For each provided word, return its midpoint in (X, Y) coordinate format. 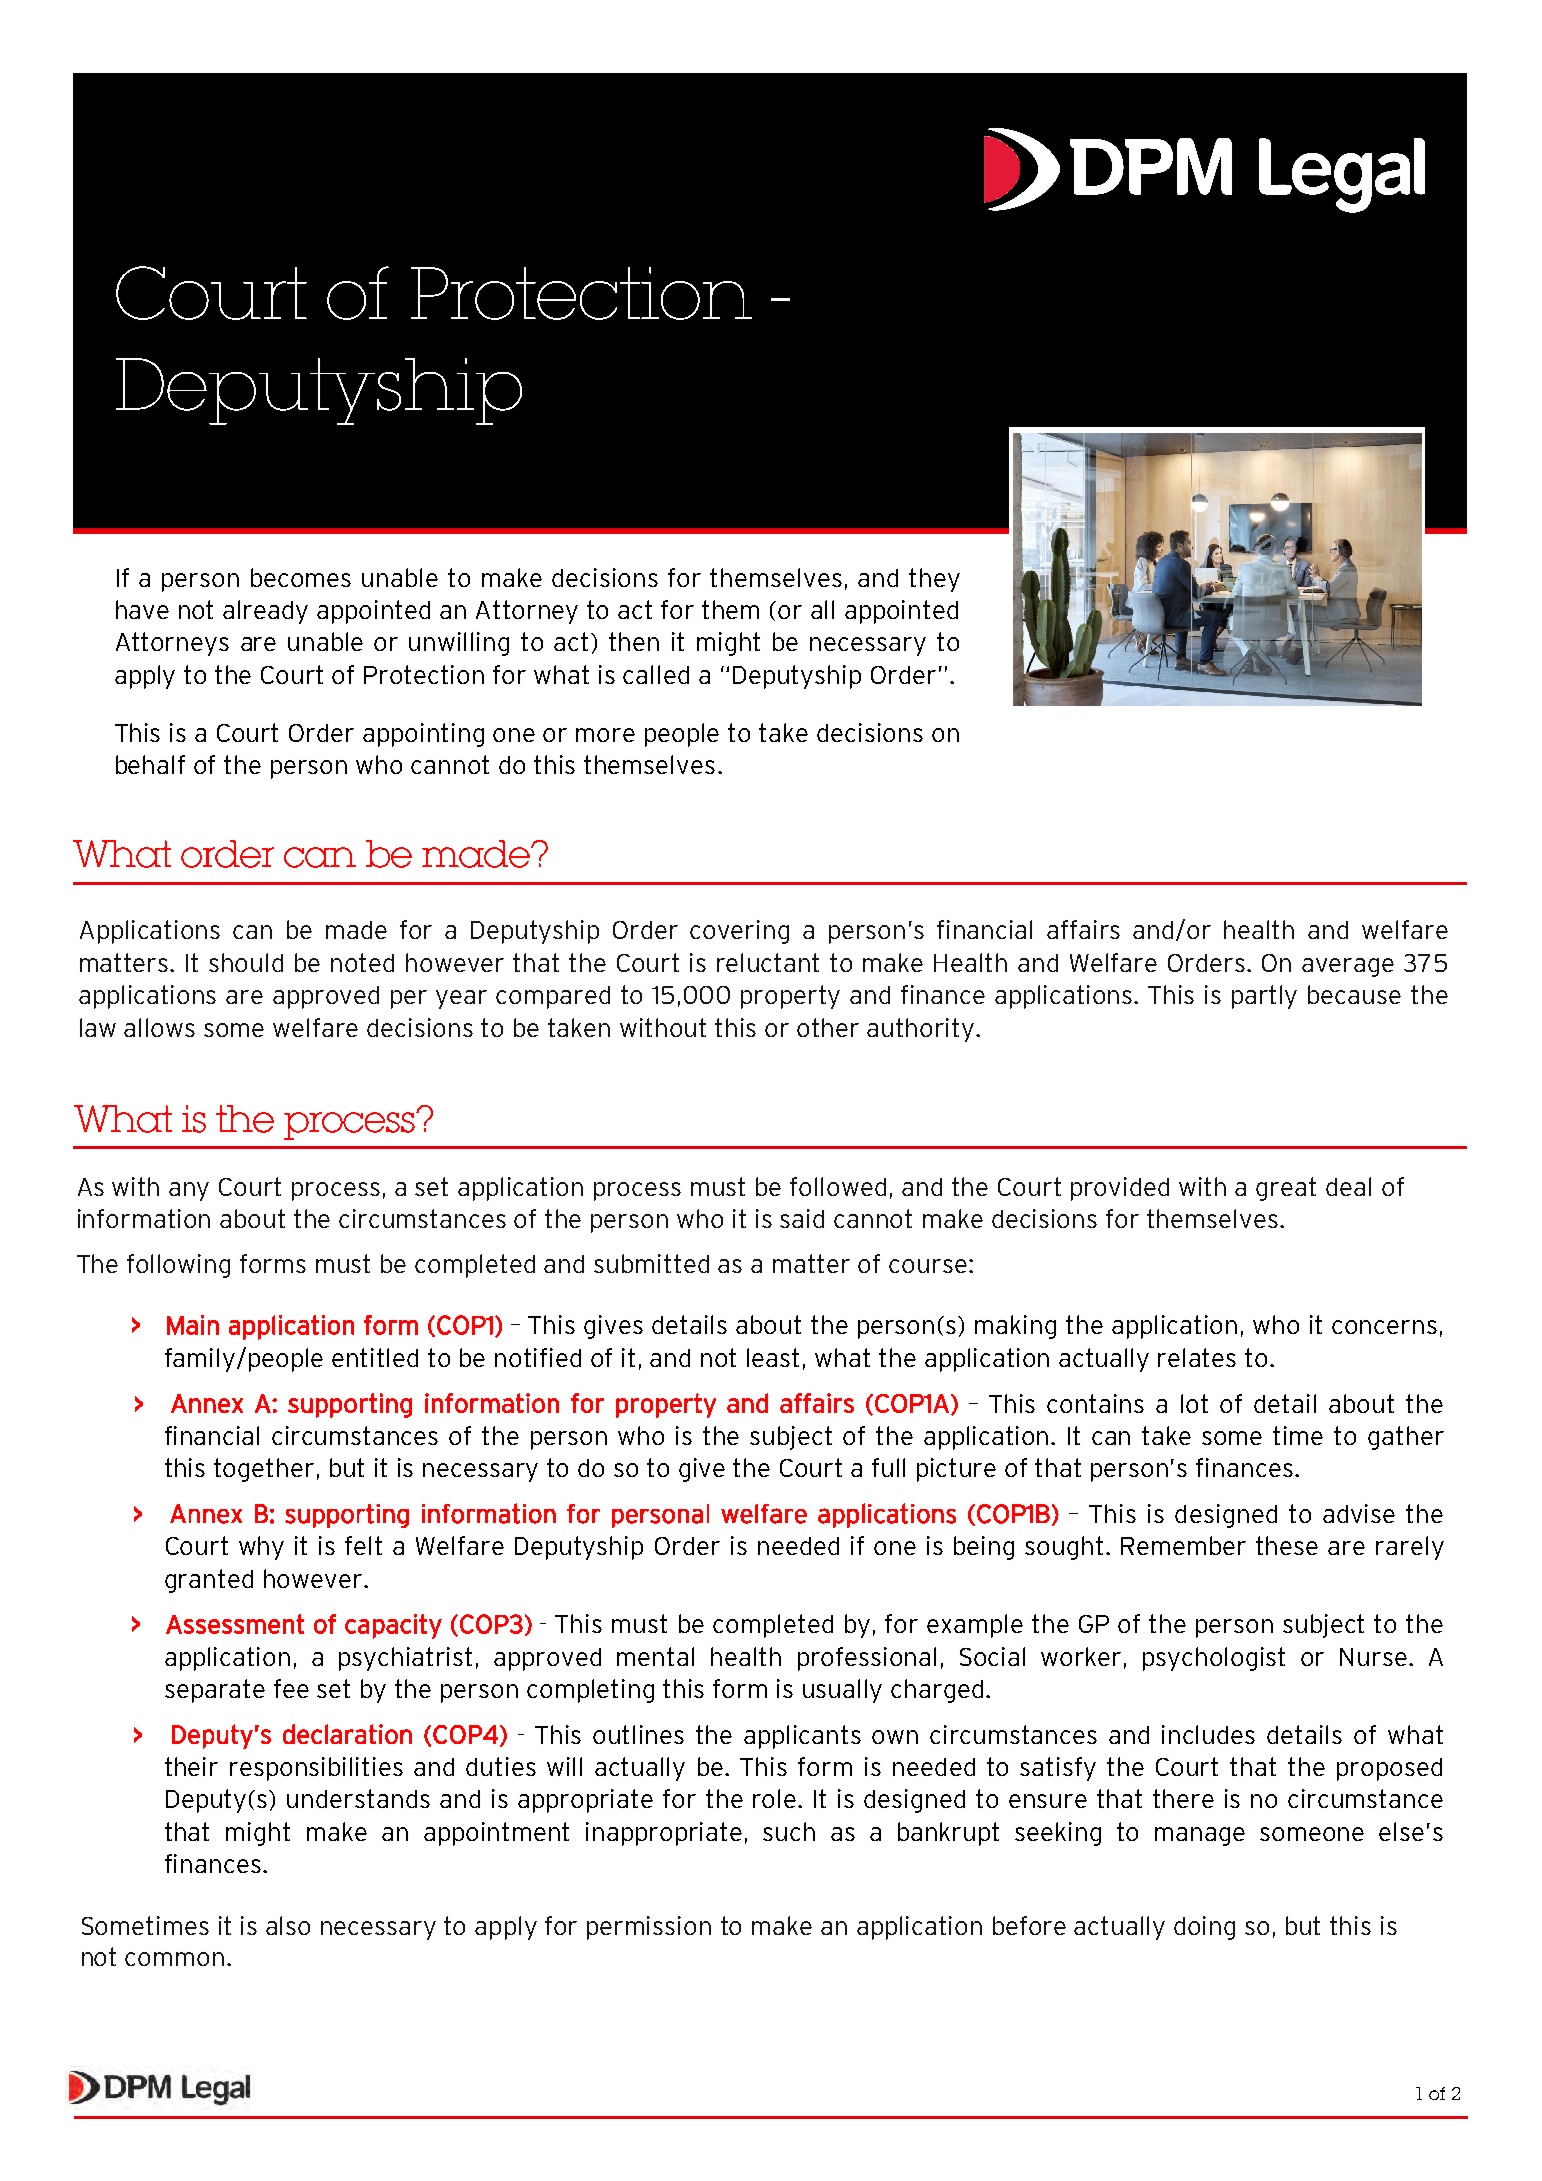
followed (838, 1186)
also (288, 1925)
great (1286, 1189)
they (934, 580)
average (1348, 967)
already (265, 612)
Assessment (235, 1624)
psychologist (1214, 1659)
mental (655, 1656)
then (634, 641)
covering (739, 932)
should (246, 962)
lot (1194, 1403)
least (773, 1357)
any (189, 1191)
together (264, 1470)
